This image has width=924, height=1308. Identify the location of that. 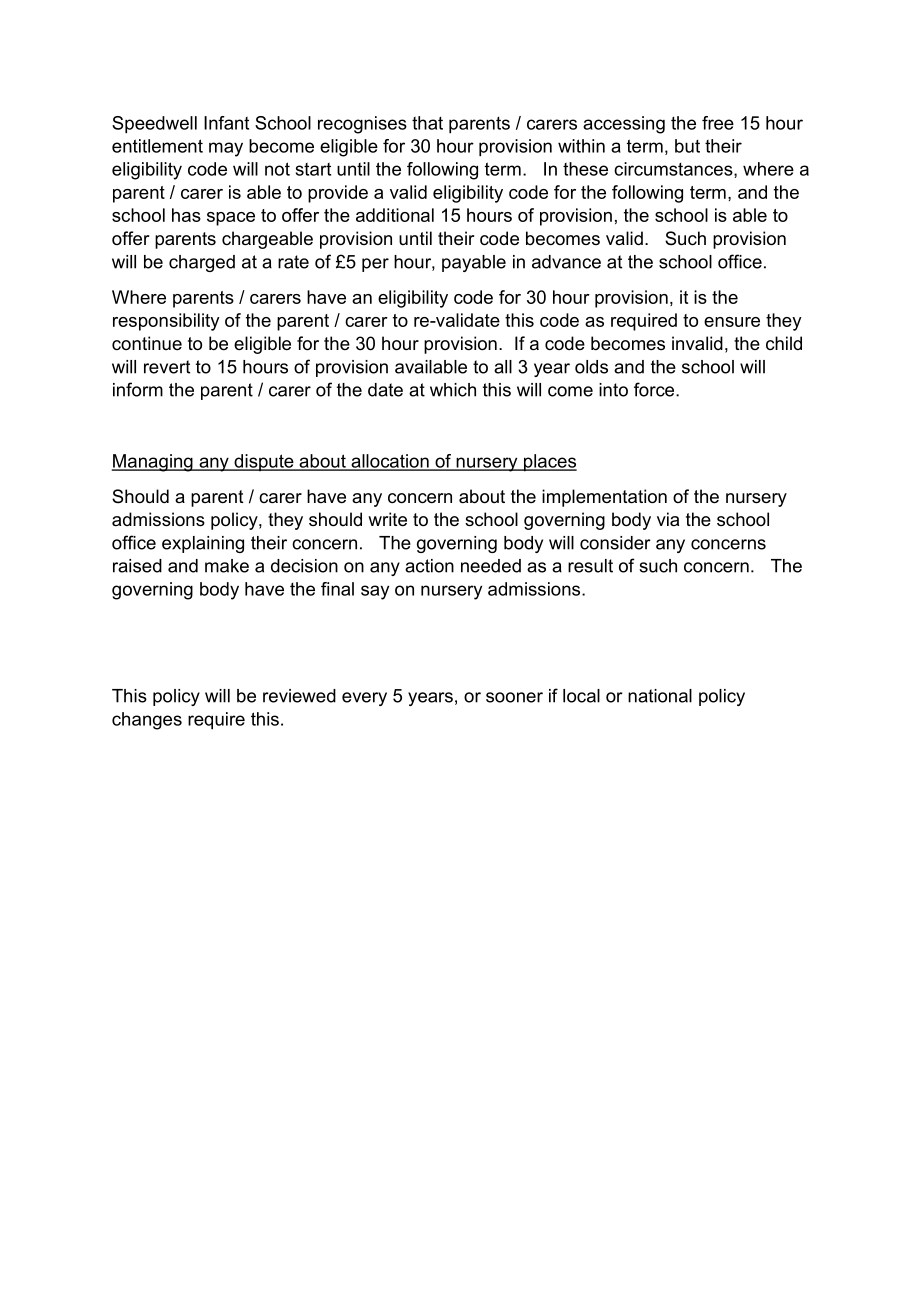
(427, 123).
